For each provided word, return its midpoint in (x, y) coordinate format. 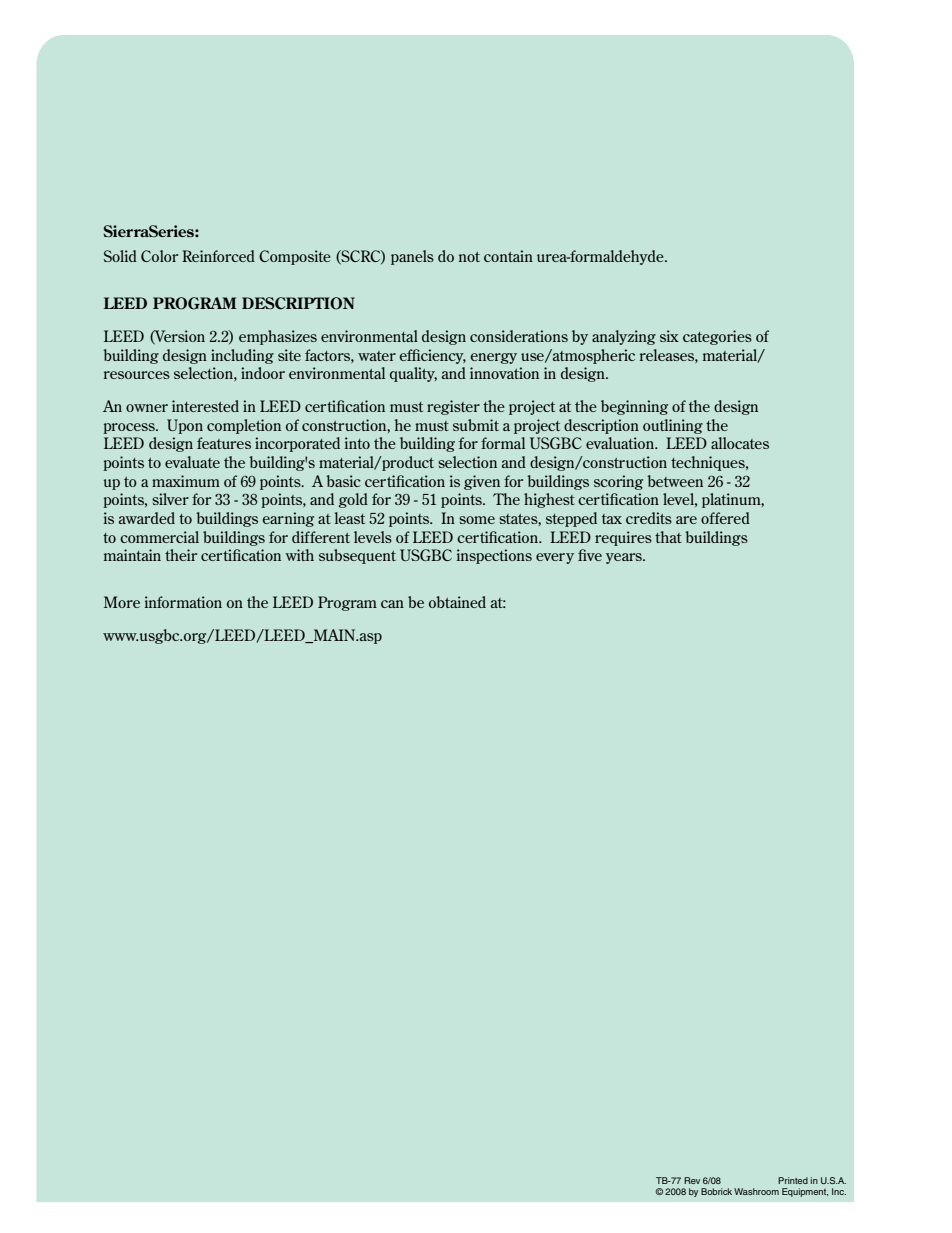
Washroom (756, 1191)
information (183, 602)
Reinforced (218, 256)
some (477, 520)
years (625, 558)
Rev (692, 1180)
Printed (793, 1180)
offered (725, 518)
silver (170, 499)
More (122, 602)
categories (717, 337)
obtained (457, 602)
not (469, 257)
